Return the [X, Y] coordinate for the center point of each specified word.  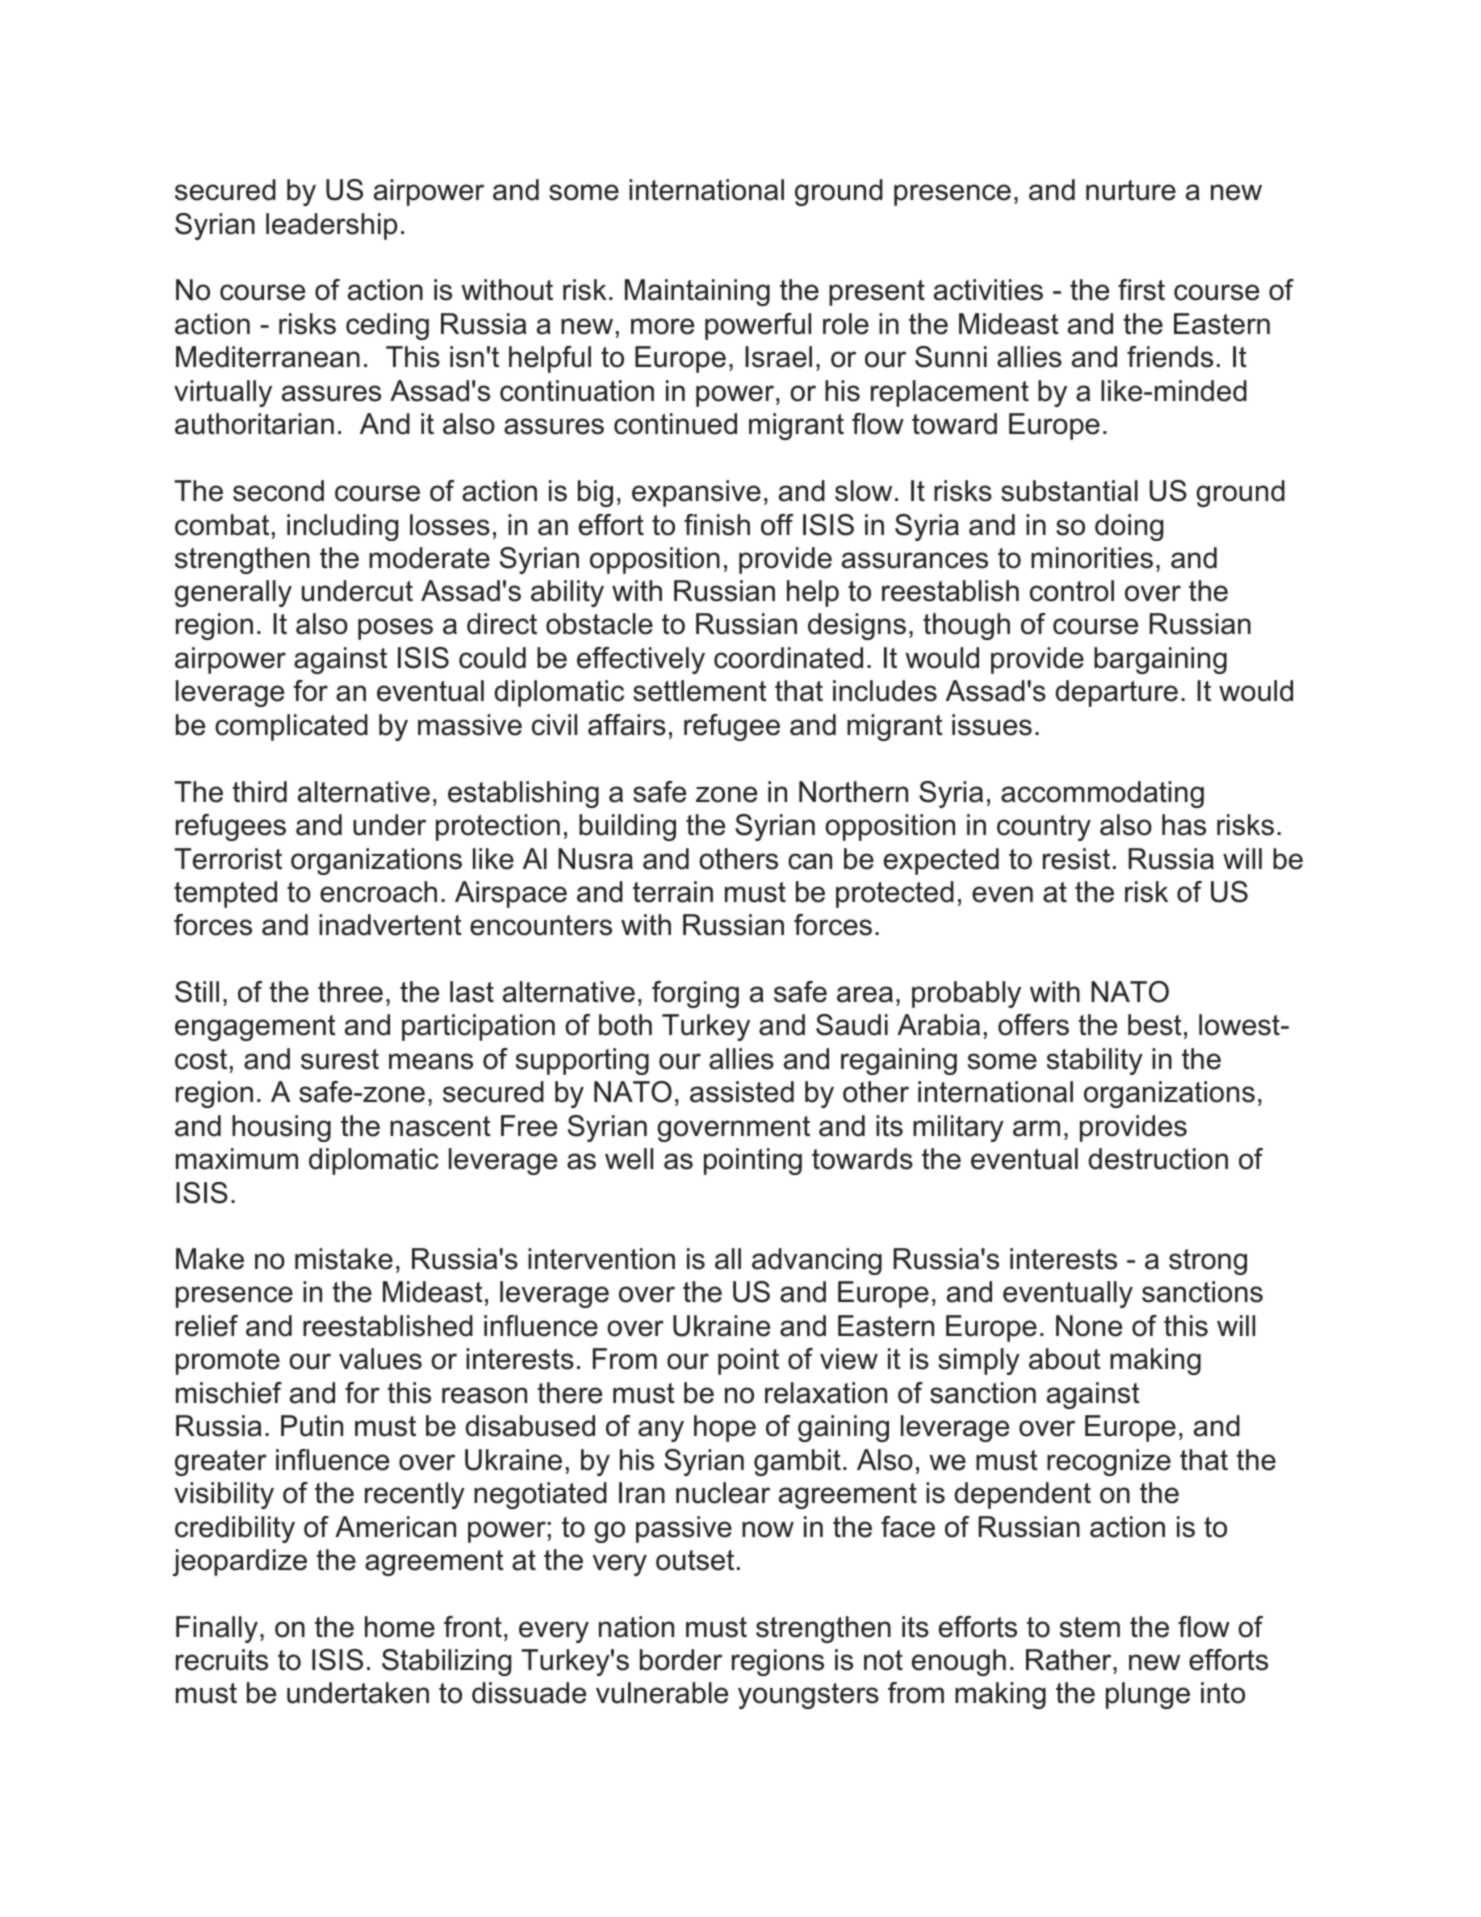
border [681, 1660]
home [400, 1627]
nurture [1131, 190]
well [629, 1159]
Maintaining [697, 292]
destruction [1158, 1159]
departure [1116, 693]
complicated [291, 727]
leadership [331, 226]
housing [281, 1128]
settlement [700, 691]
